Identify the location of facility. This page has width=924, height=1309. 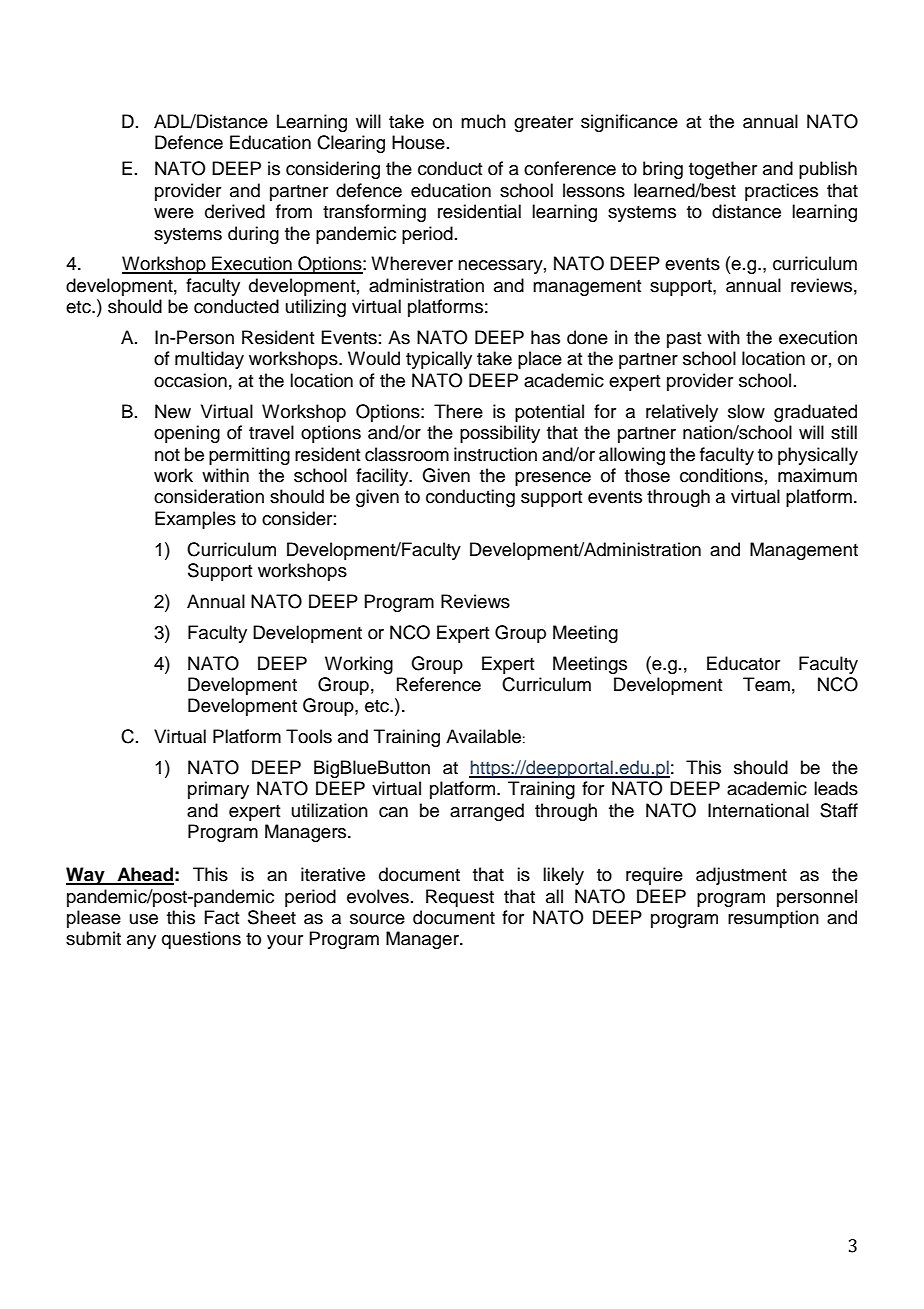
(383, 477).
